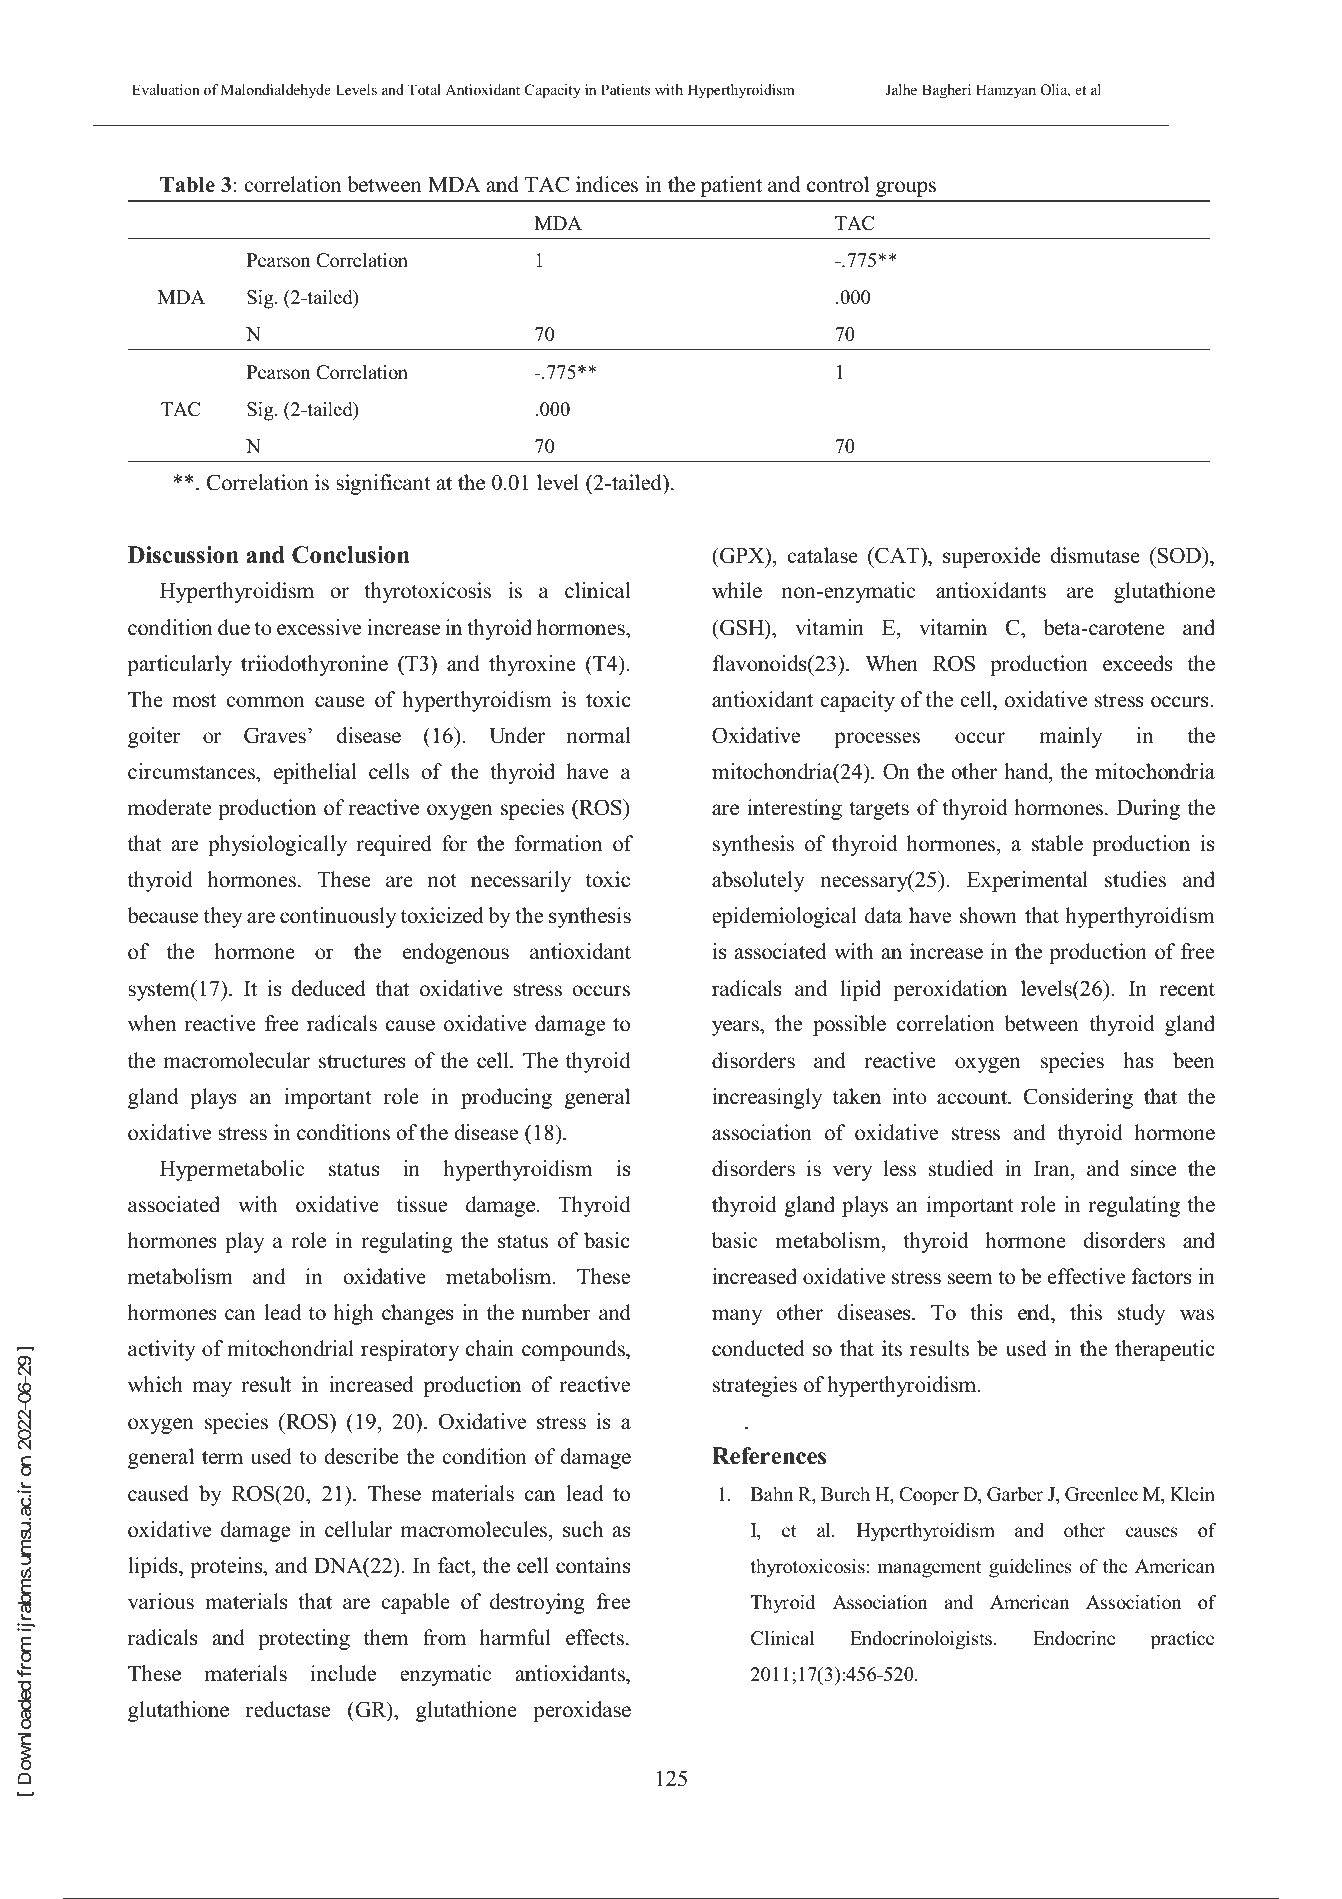 The width and height of the screenshot is (1342, 1899). What do you see at coordinates (1086, 1276) in the screenshot?
I see `effective` at bounding box center [1086, 1276].
